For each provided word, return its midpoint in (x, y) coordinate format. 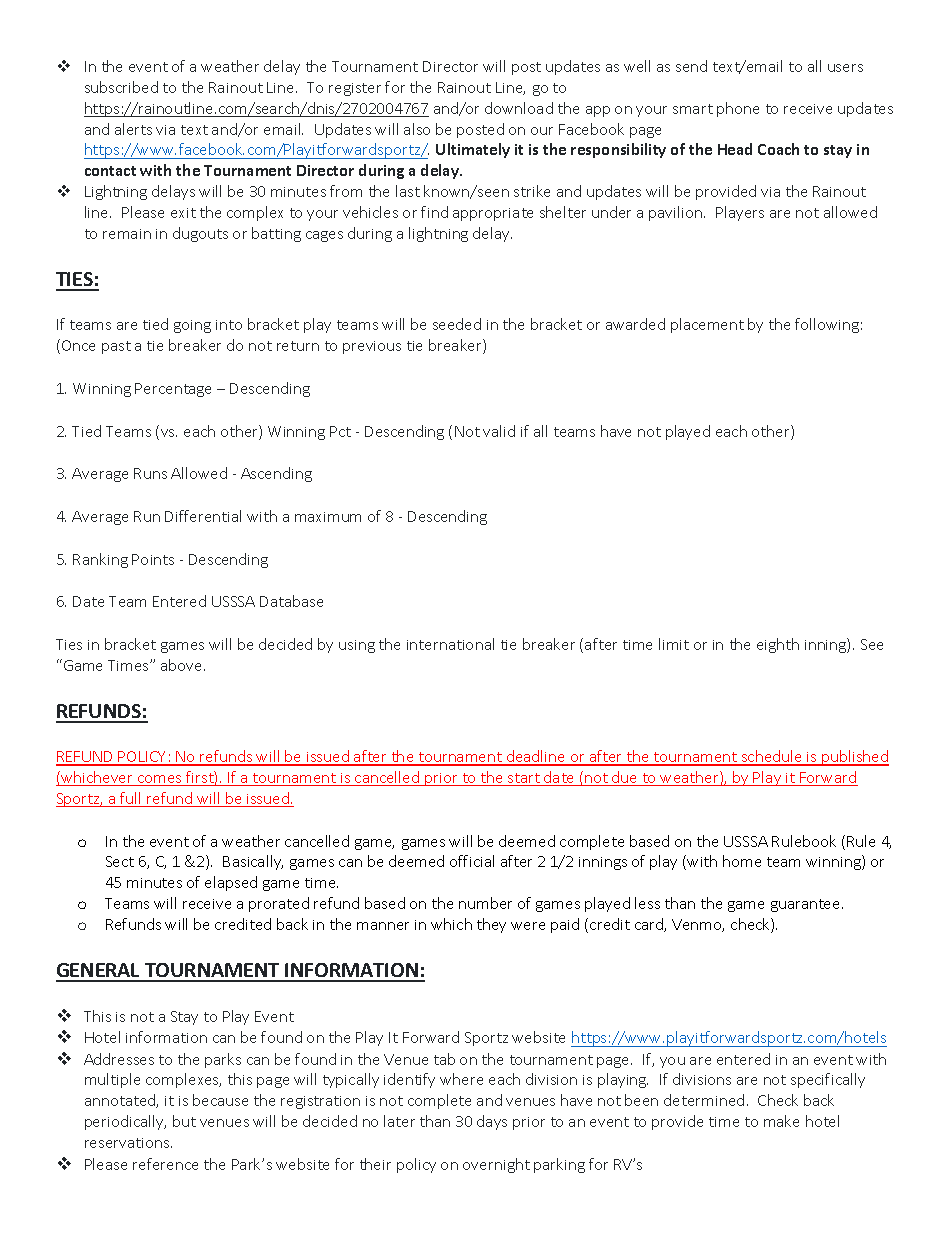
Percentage (173, 390)
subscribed (121, 87)
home (742, 861)
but (184, 1121)
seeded (457, 324)
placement (707, 325)
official (472, 861)
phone (738, 109)
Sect (120, 861)
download (519, 108)
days (492, 1122)
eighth (778, 645)
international (450, 644)
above (183, 665)
